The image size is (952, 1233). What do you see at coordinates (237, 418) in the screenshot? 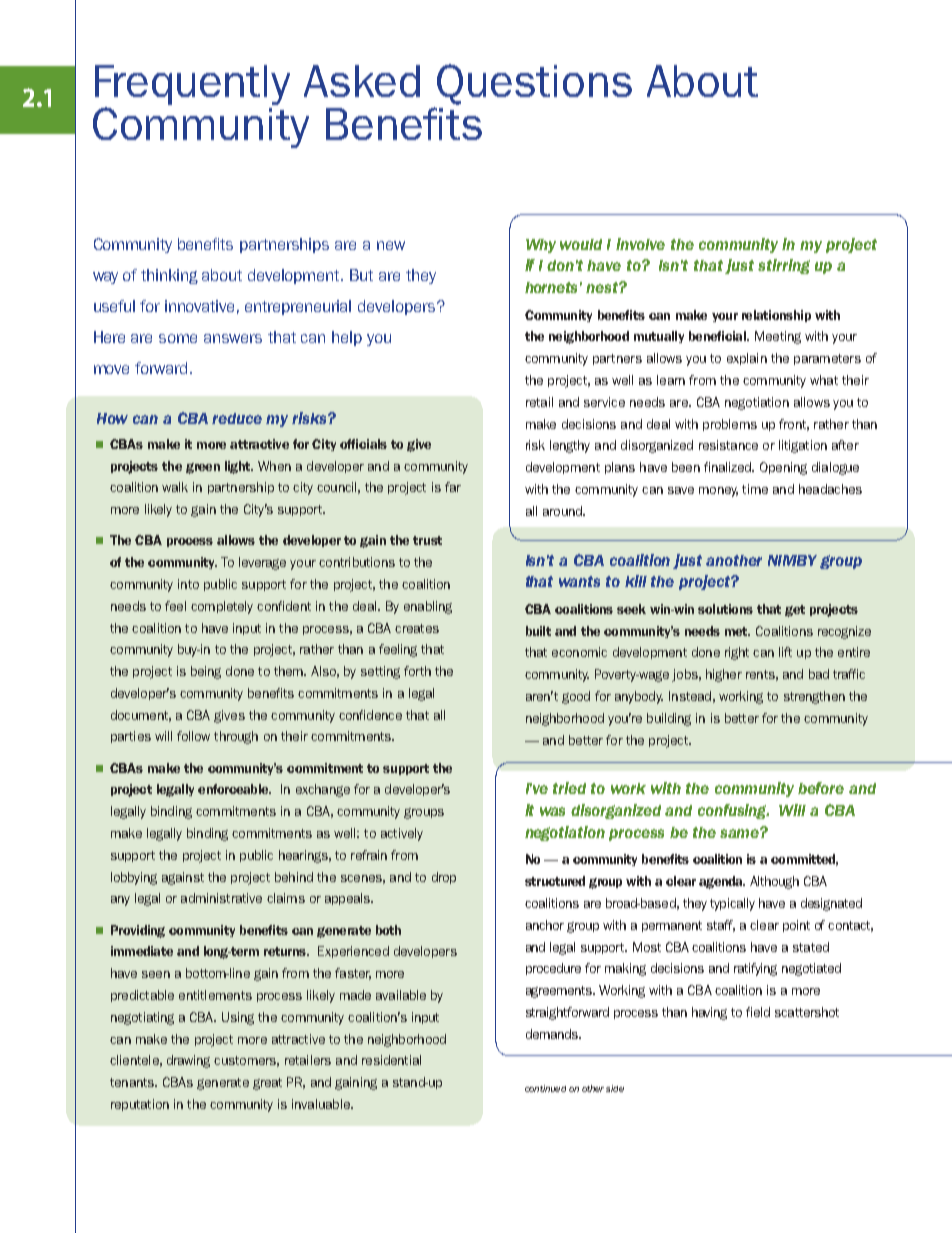
I see `reduce` at bounding box center [237, 418].
